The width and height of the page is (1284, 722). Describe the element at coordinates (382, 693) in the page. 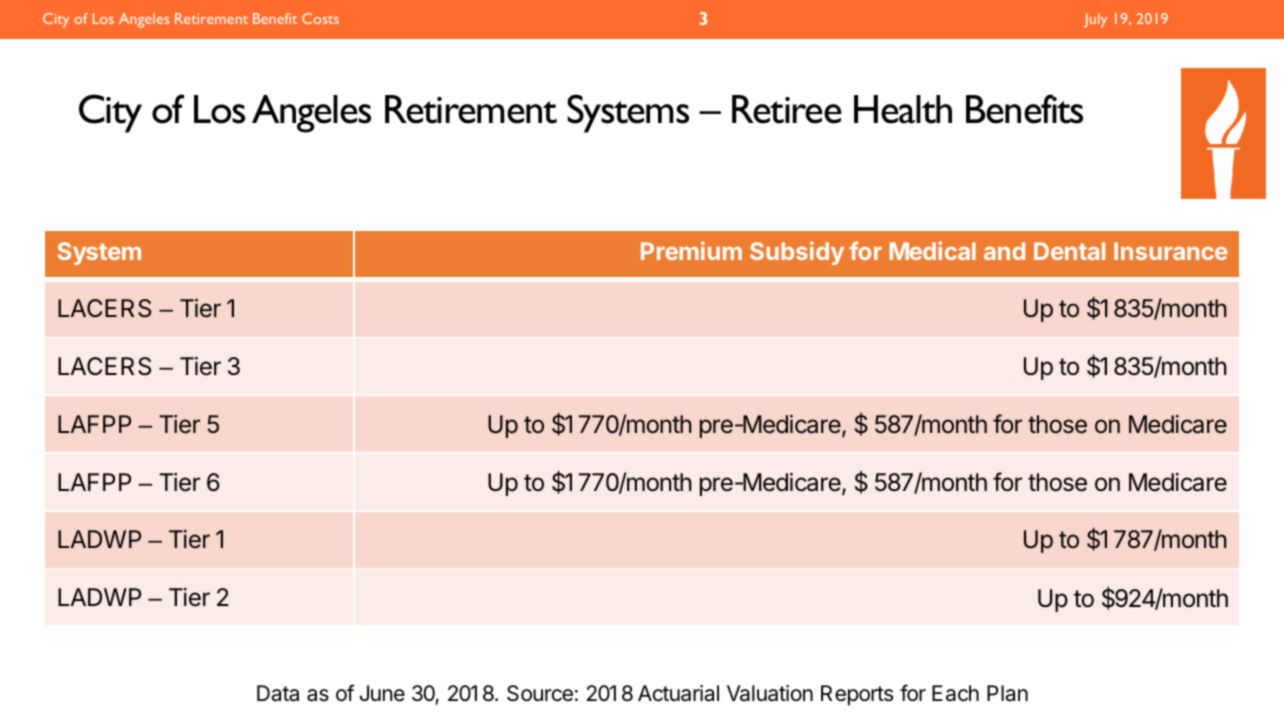

I see `June` at that location.
